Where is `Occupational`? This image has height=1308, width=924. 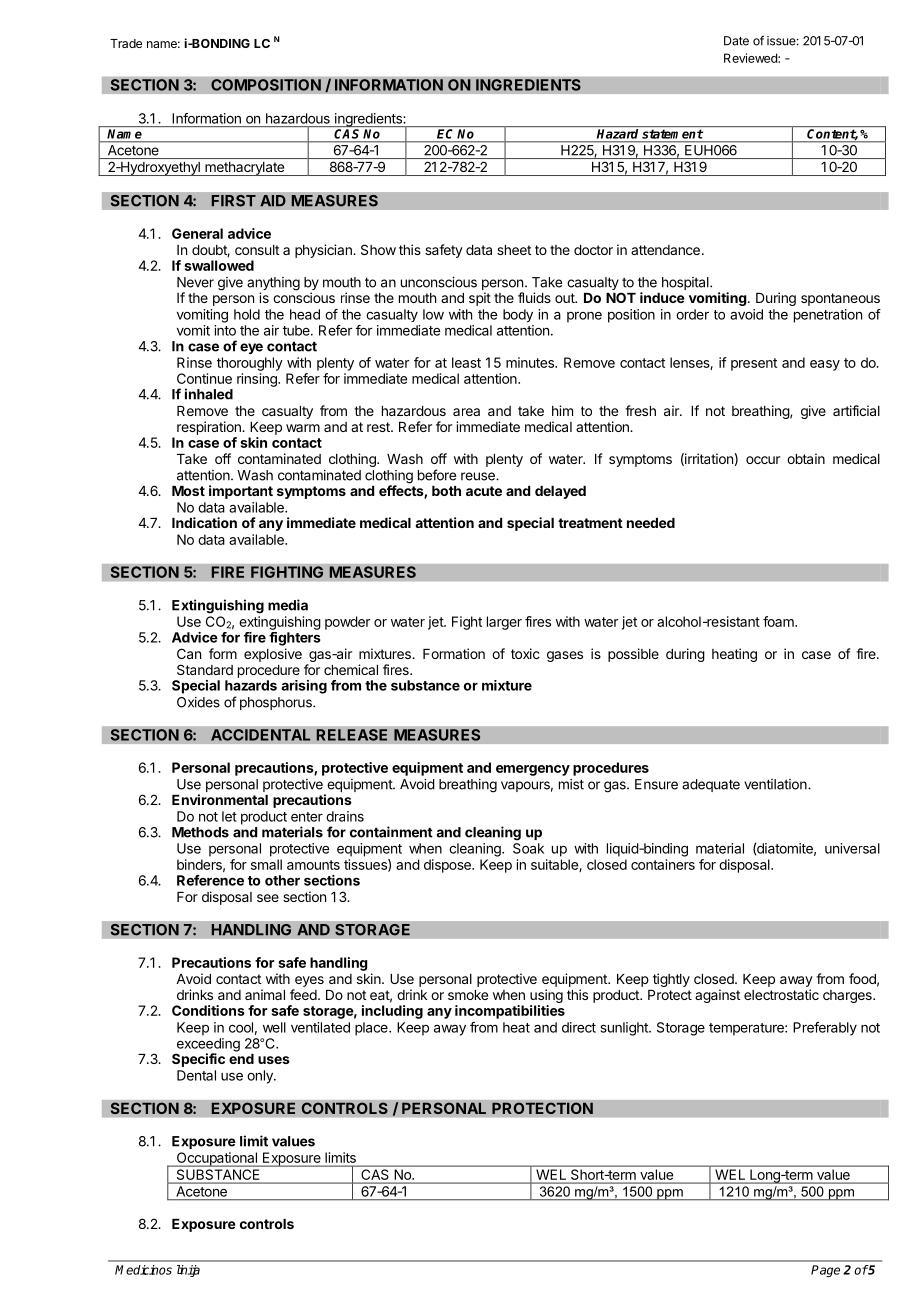 Occupational is located at coordinates (216, 1159).
